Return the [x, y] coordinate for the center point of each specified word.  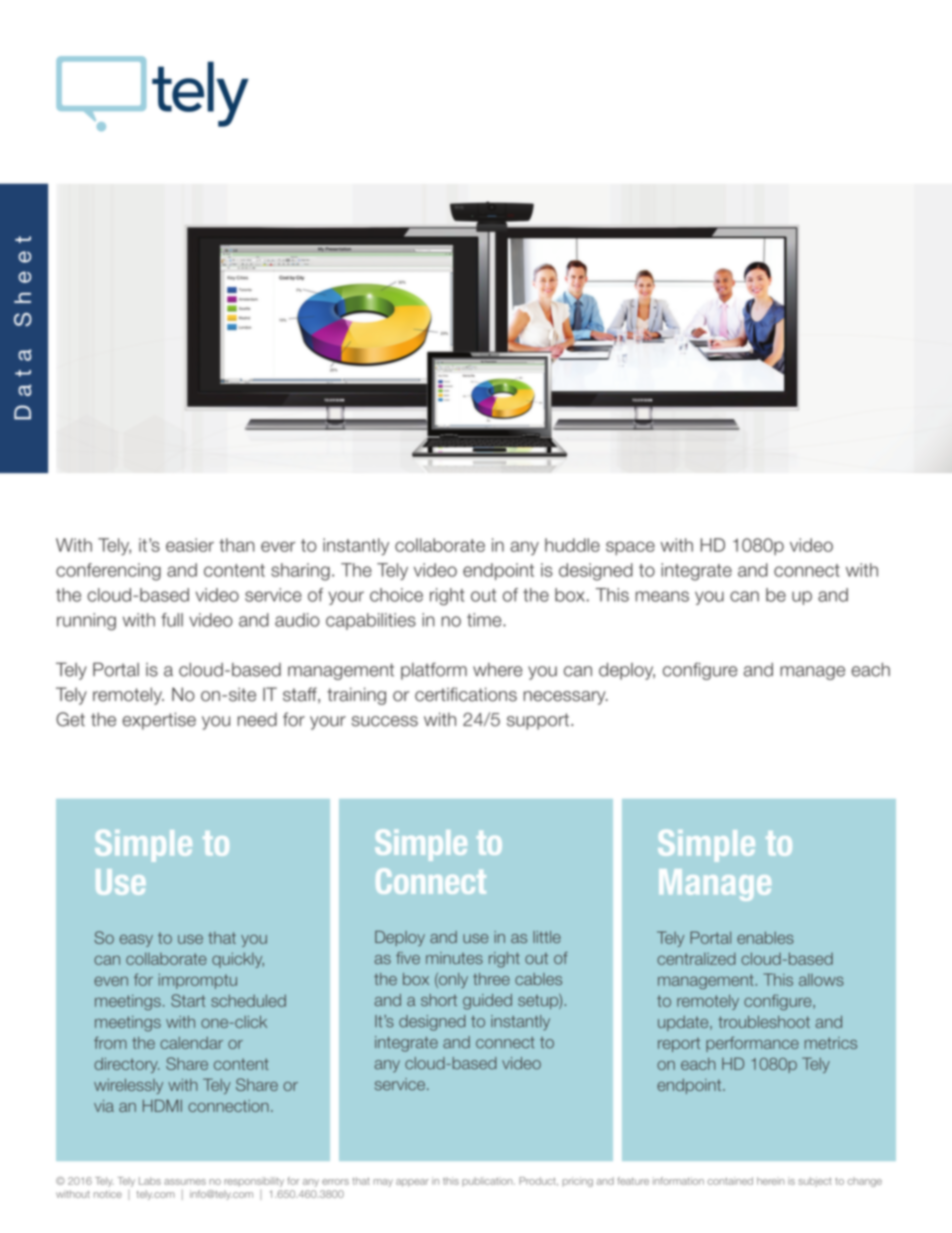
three [491, 979]
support [538, 721]
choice [396, 595]
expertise [159, 721]
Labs [150, 1181]
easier [190, 545]
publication [488, 1181]
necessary [566, 698]
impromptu [198, 981]
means [662, 596]
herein [770, 1181]
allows [821, 979]
